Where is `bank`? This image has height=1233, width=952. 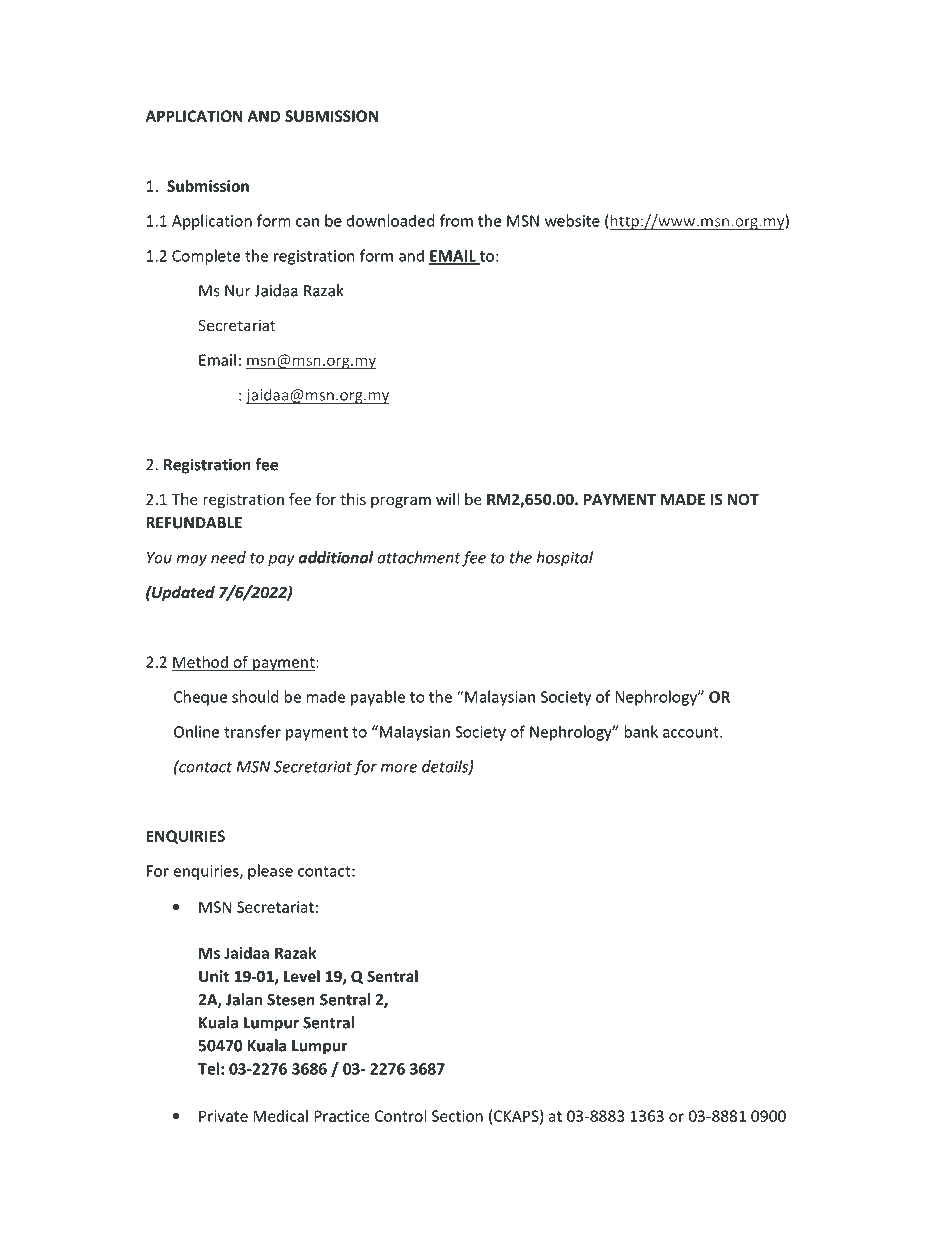
bank is located at coordinates (641, 731).
